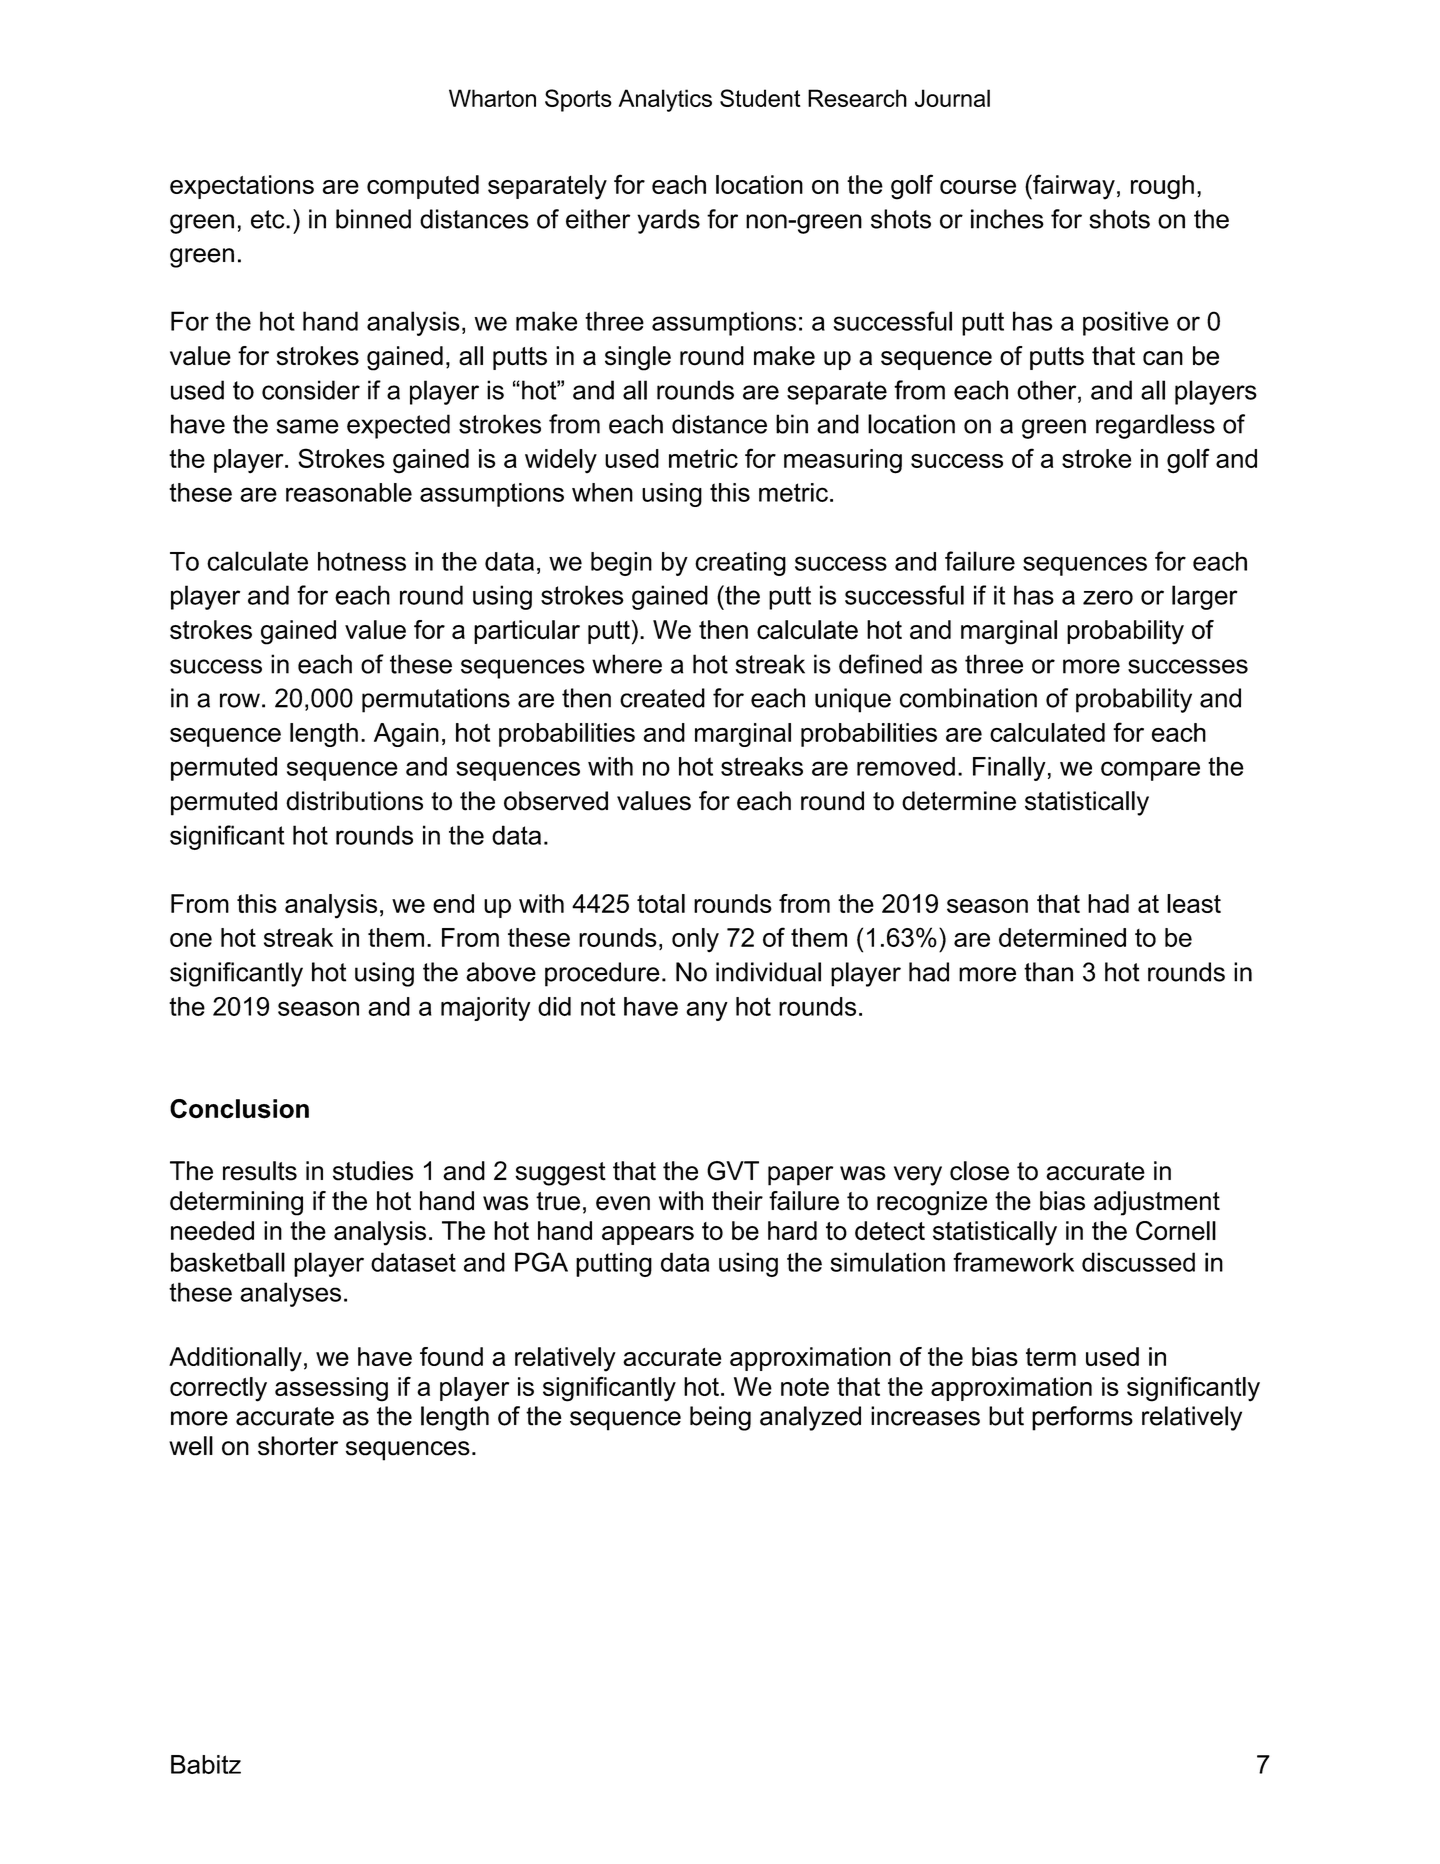 Image resolution: width=1440 pixels, height=1864 pixels. What do you see at coordinates (1155, 426) in the screenshot?
I see `regardless` at bounding box center [1155, 426].
